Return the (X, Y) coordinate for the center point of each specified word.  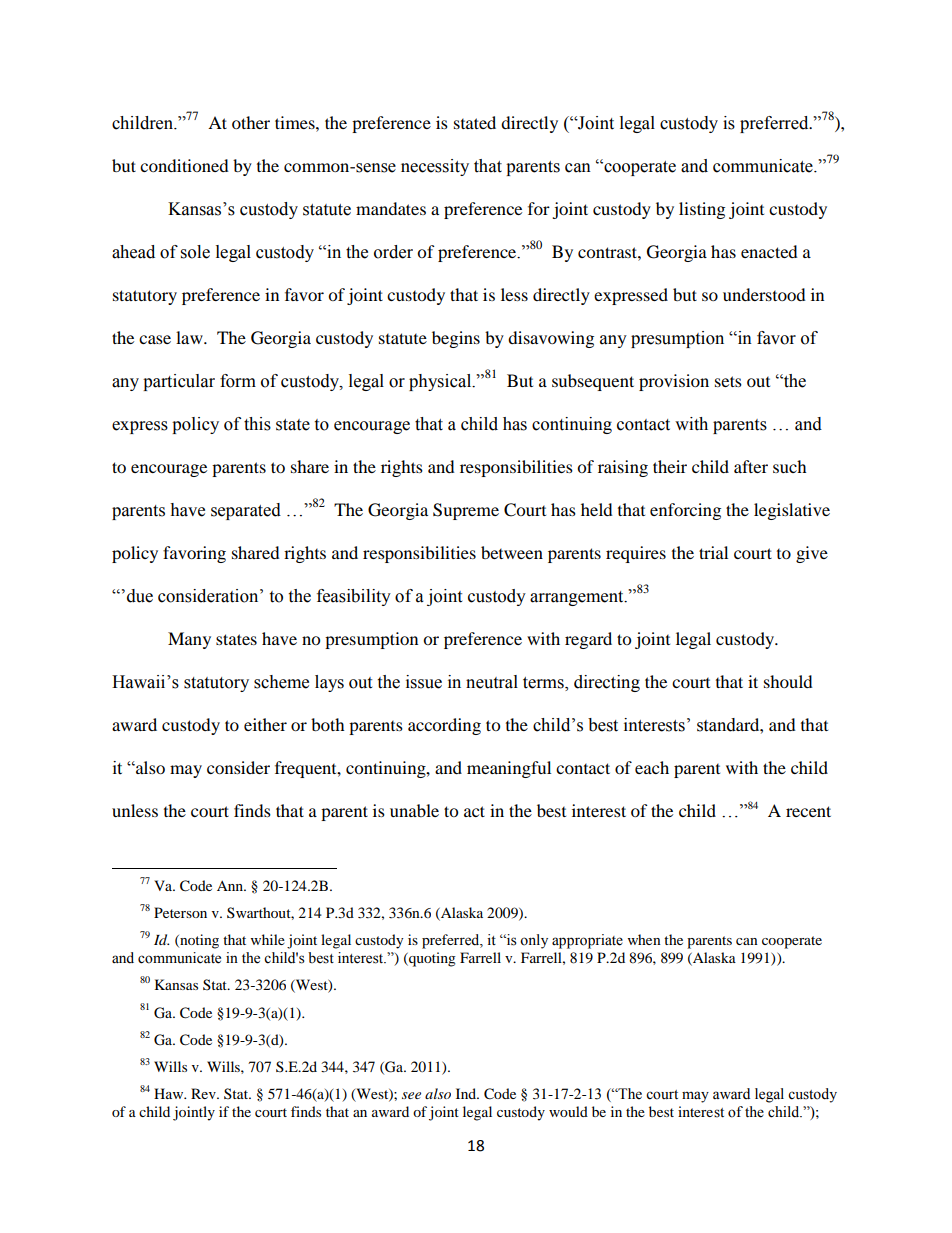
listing (702, 210)
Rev (204, 1093)
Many (189, 640)
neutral (492, 682)
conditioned (184, 165)
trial (713, 552)
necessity (435, 167)
